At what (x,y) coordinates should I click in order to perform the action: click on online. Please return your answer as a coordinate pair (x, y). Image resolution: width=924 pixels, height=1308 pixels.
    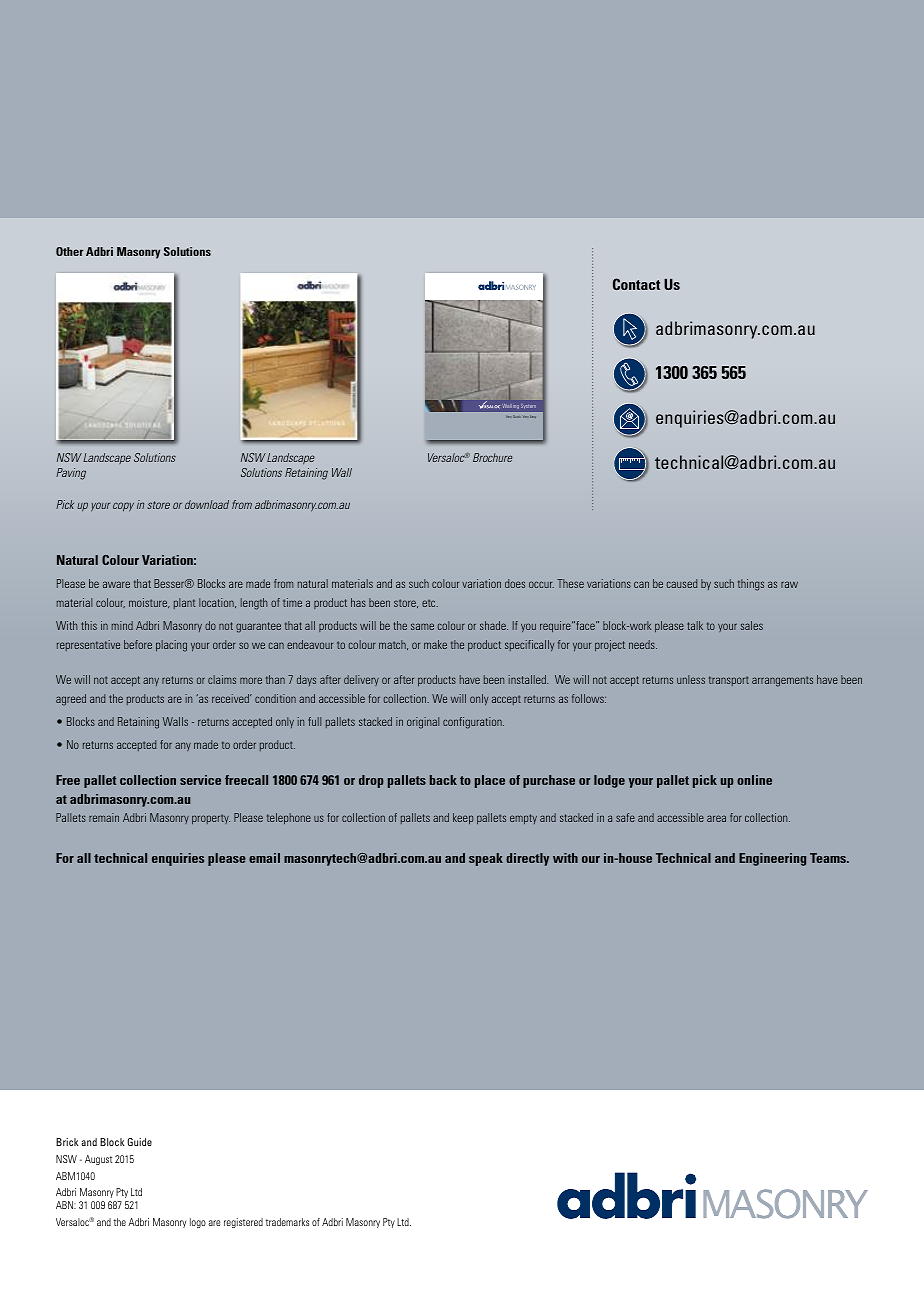
    Looking at the image, I should click on (754, 780).
